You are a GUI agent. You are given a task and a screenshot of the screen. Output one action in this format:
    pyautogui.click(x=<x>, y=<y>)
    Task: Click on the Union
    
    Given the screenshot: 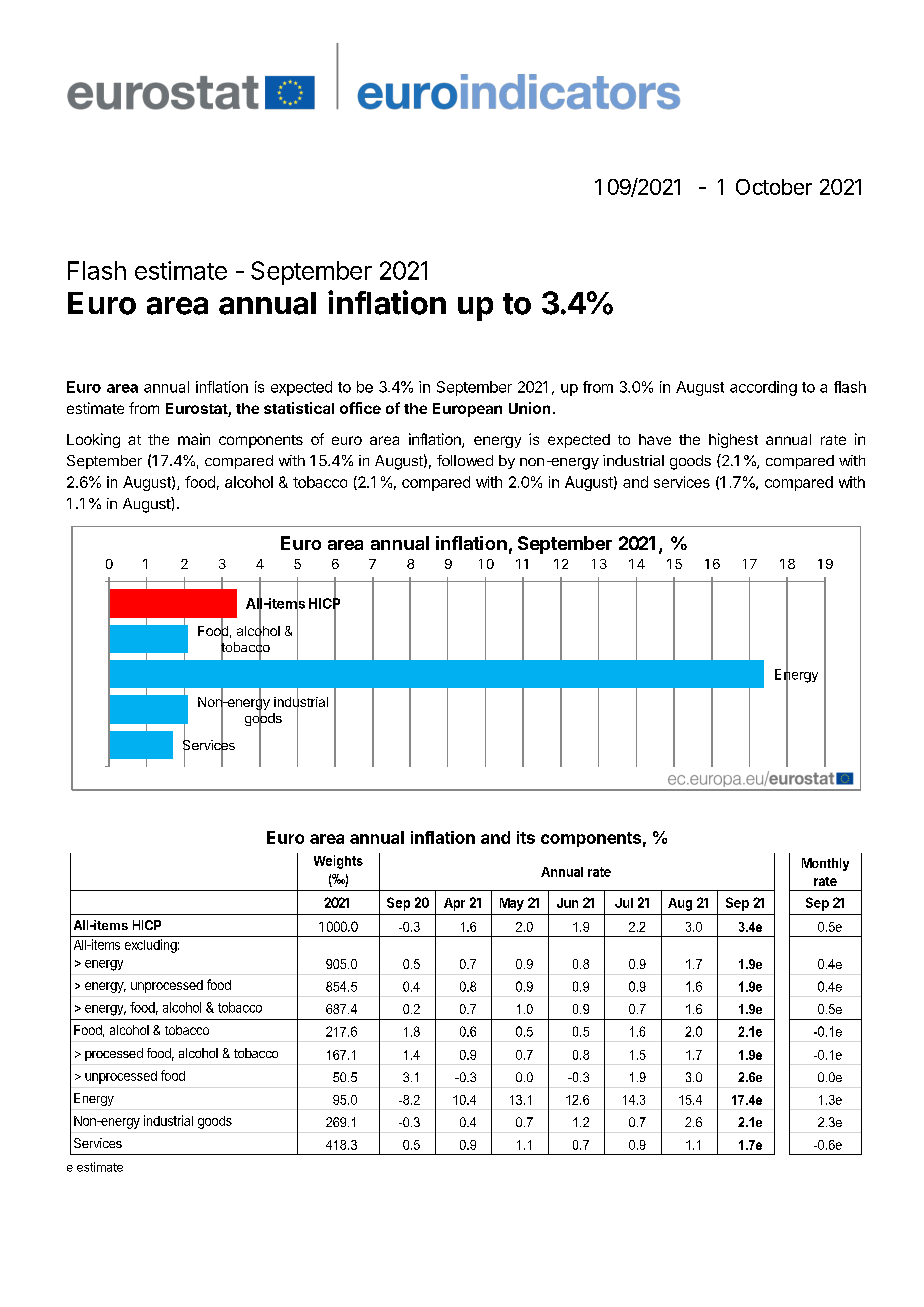 What is the action you would take?
    pyautogui.click(x=529, y=408)
